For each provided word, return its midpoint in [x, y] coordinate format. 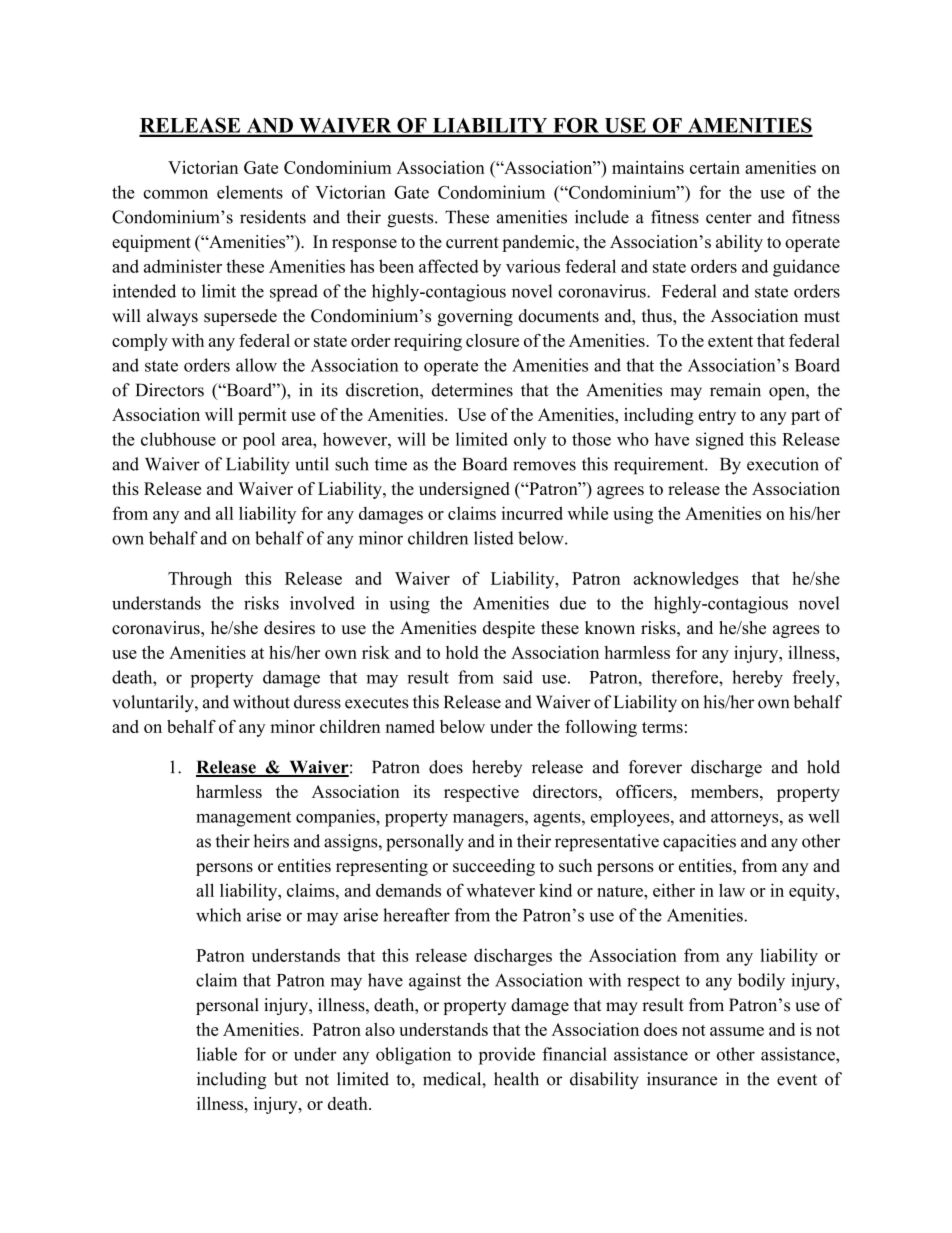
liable [217, 1054]
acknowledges [686, 580]
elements [250, 192]
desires [289, 628]
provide [507, 1056]
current [472, 242]
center [729, 218]
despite [509, 629]
